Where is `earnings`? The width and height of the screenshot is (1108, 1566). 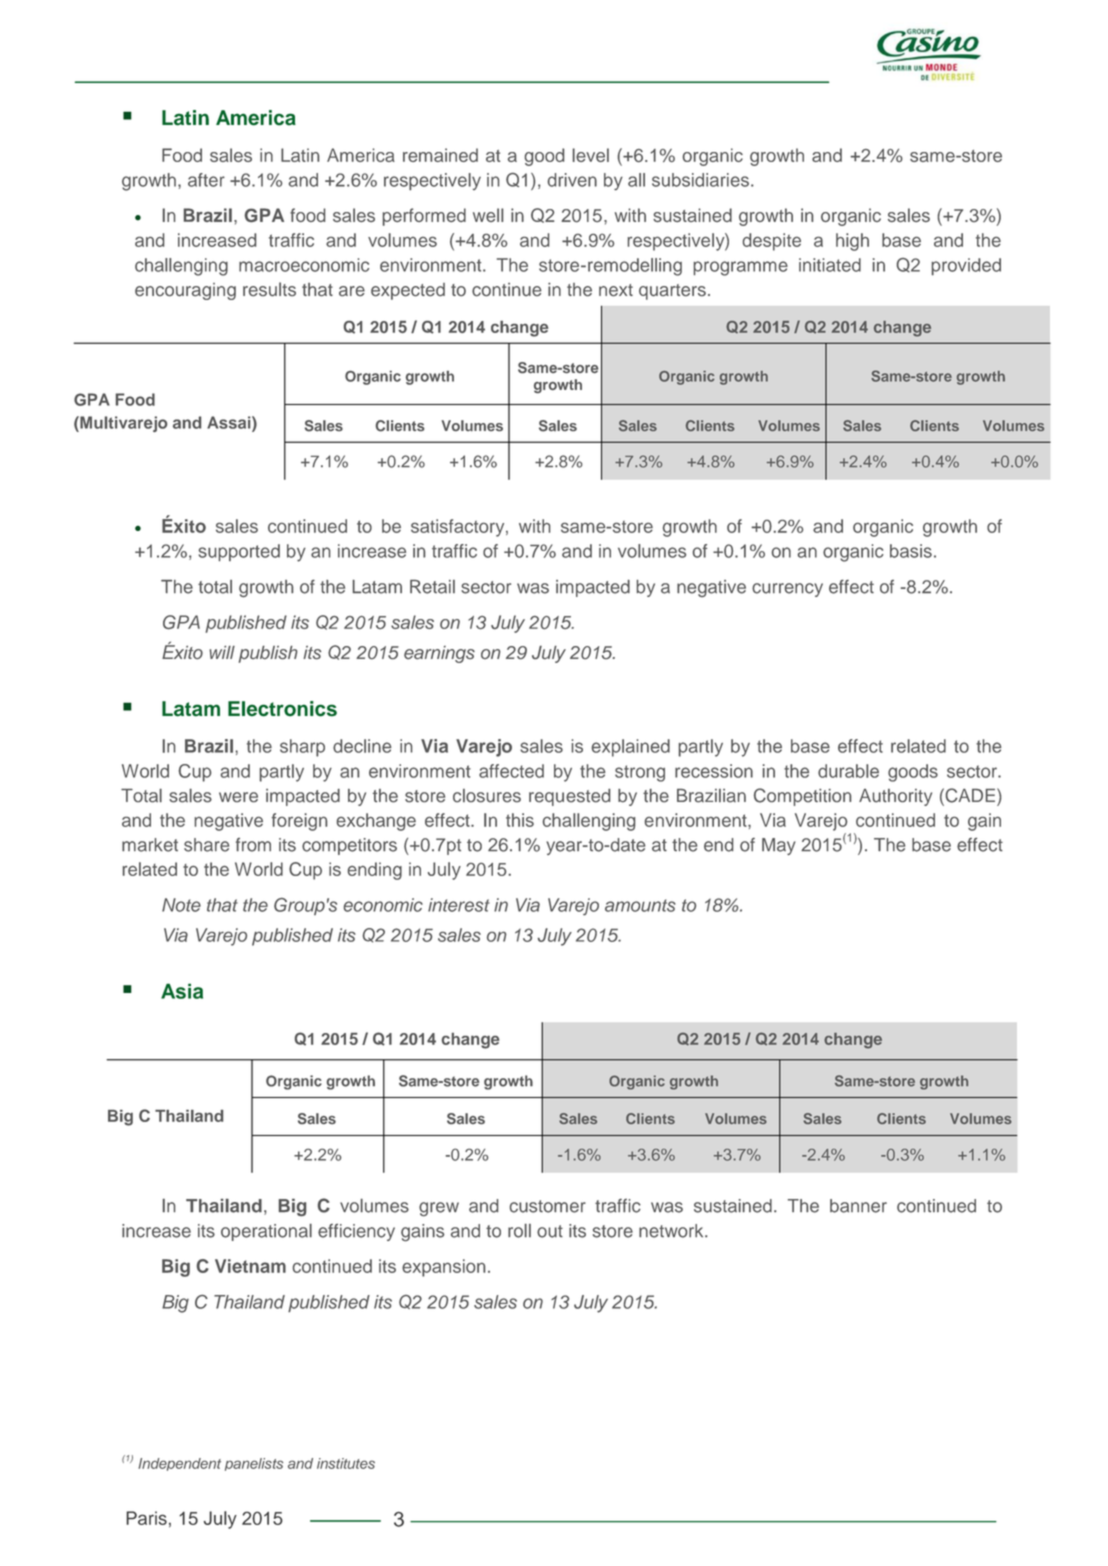 earnings is located at coordinates (439, 654).
